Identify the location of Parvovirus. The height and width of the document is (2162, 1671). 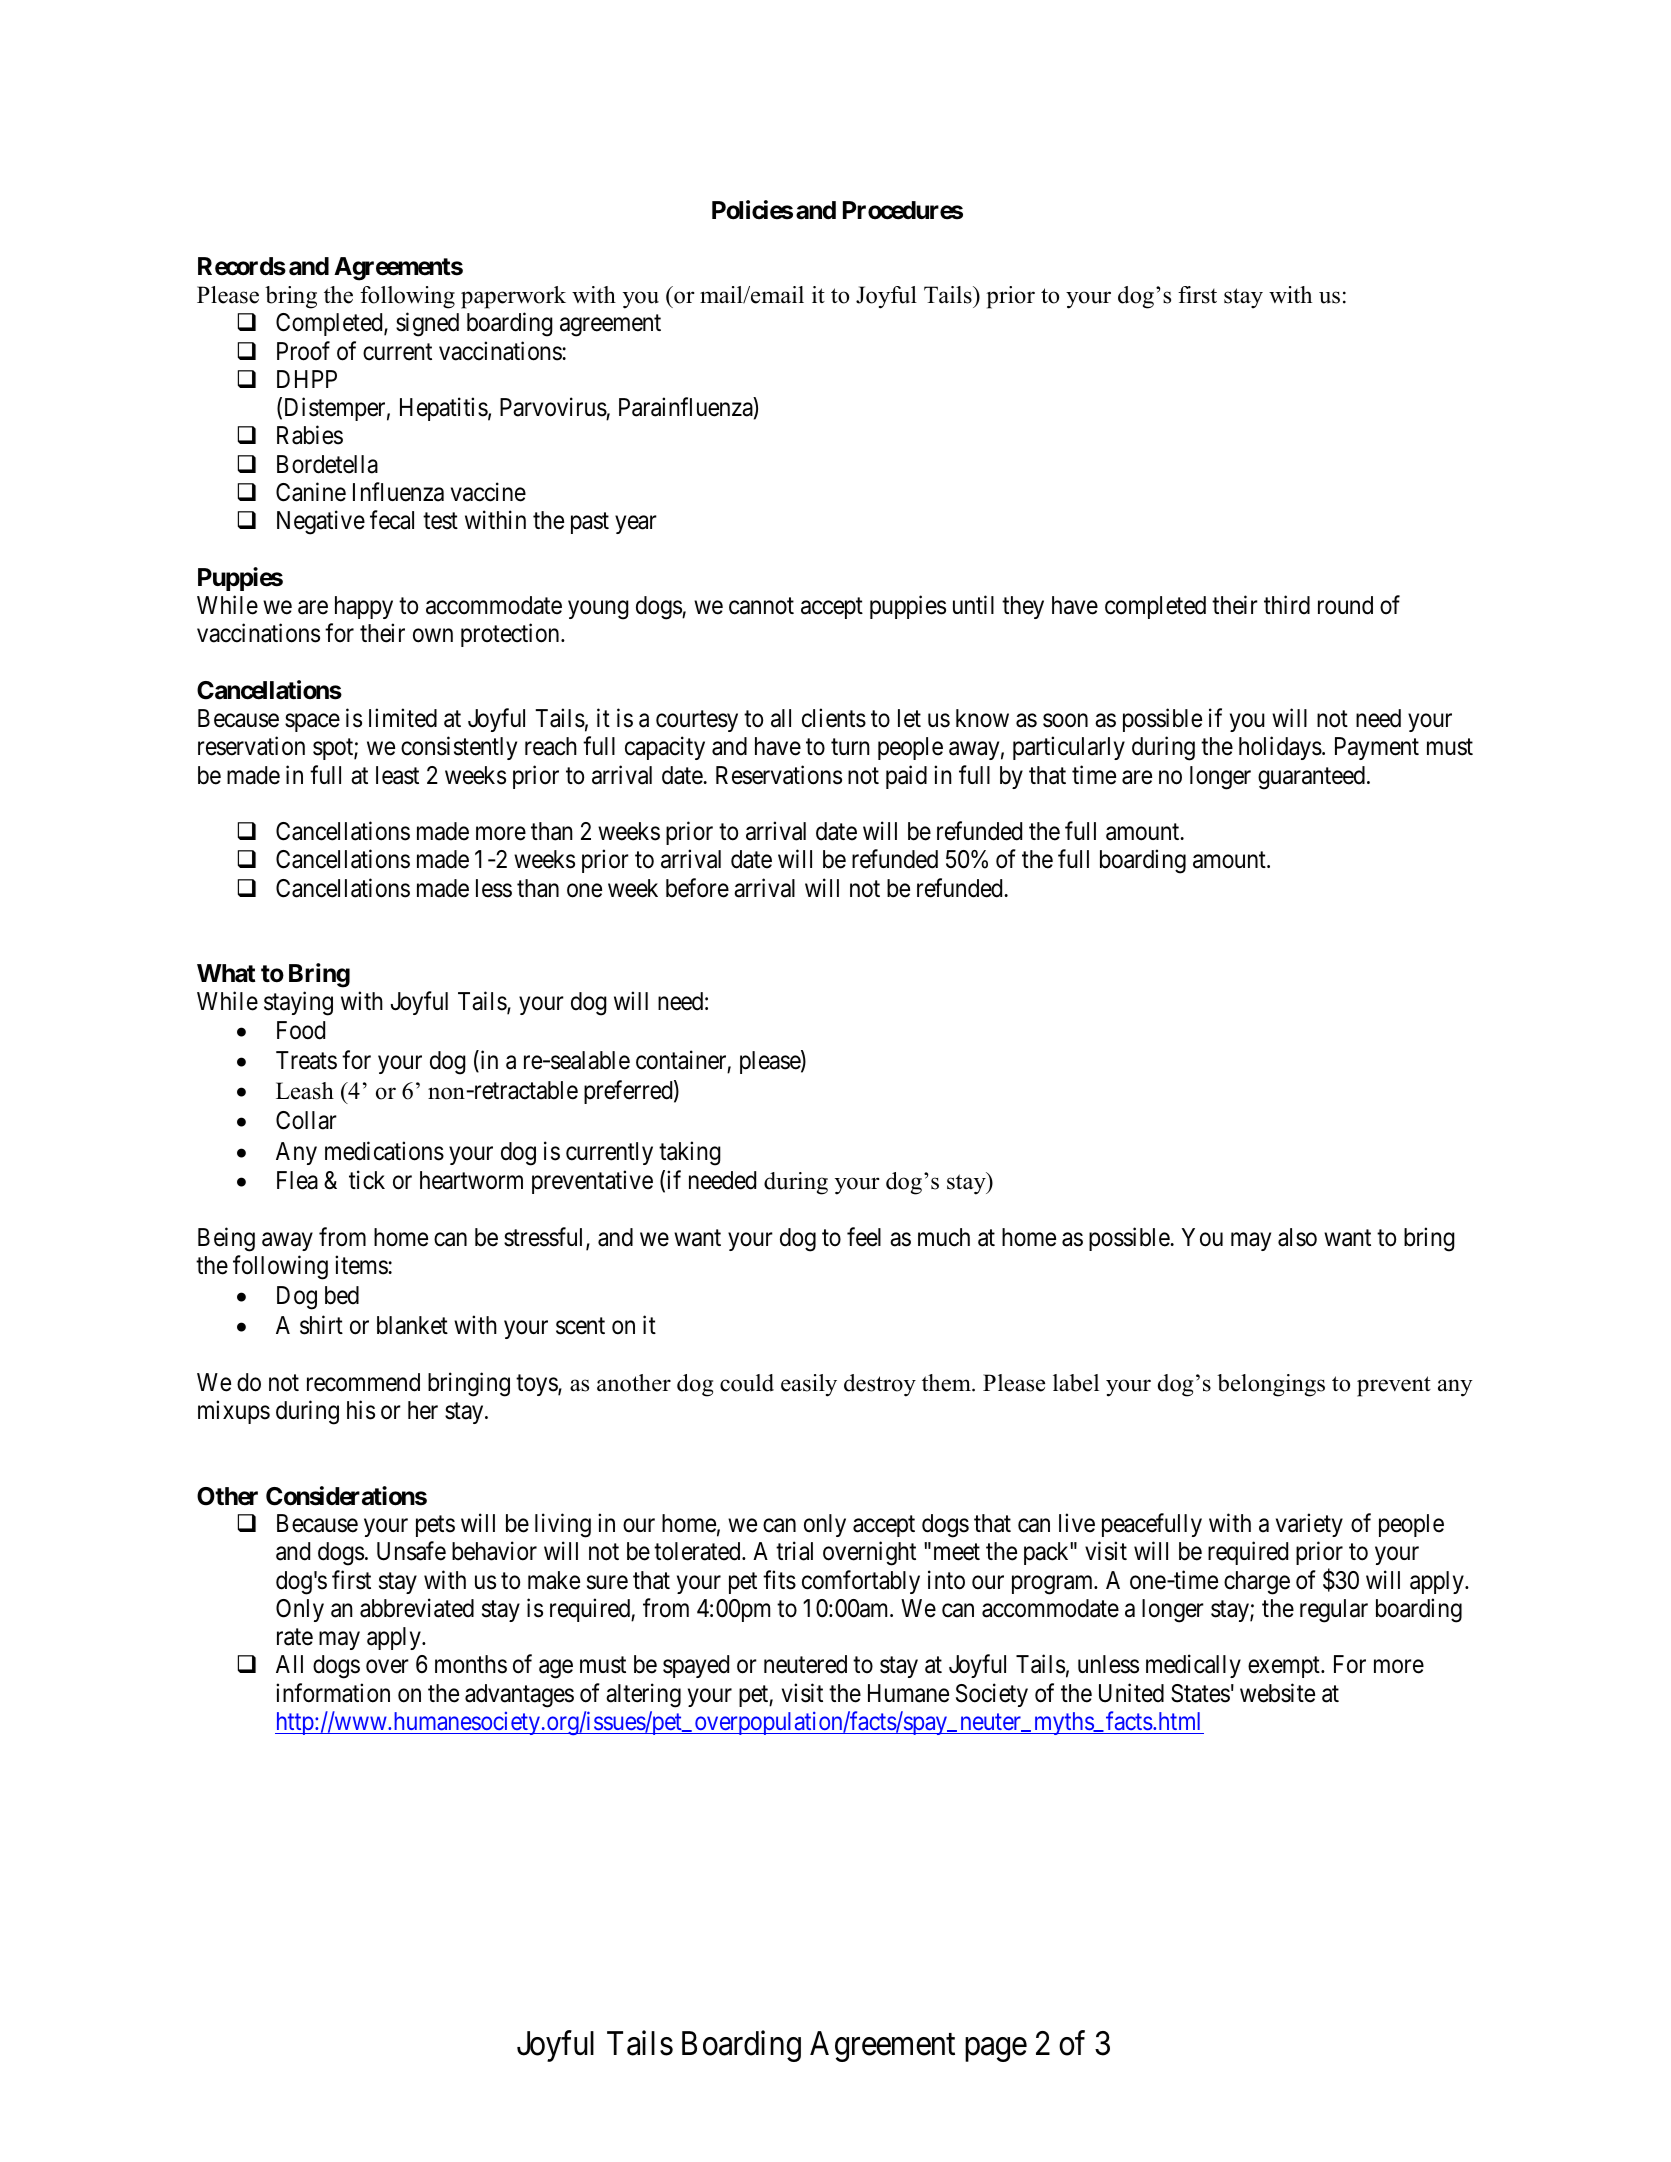
(553, 408).
